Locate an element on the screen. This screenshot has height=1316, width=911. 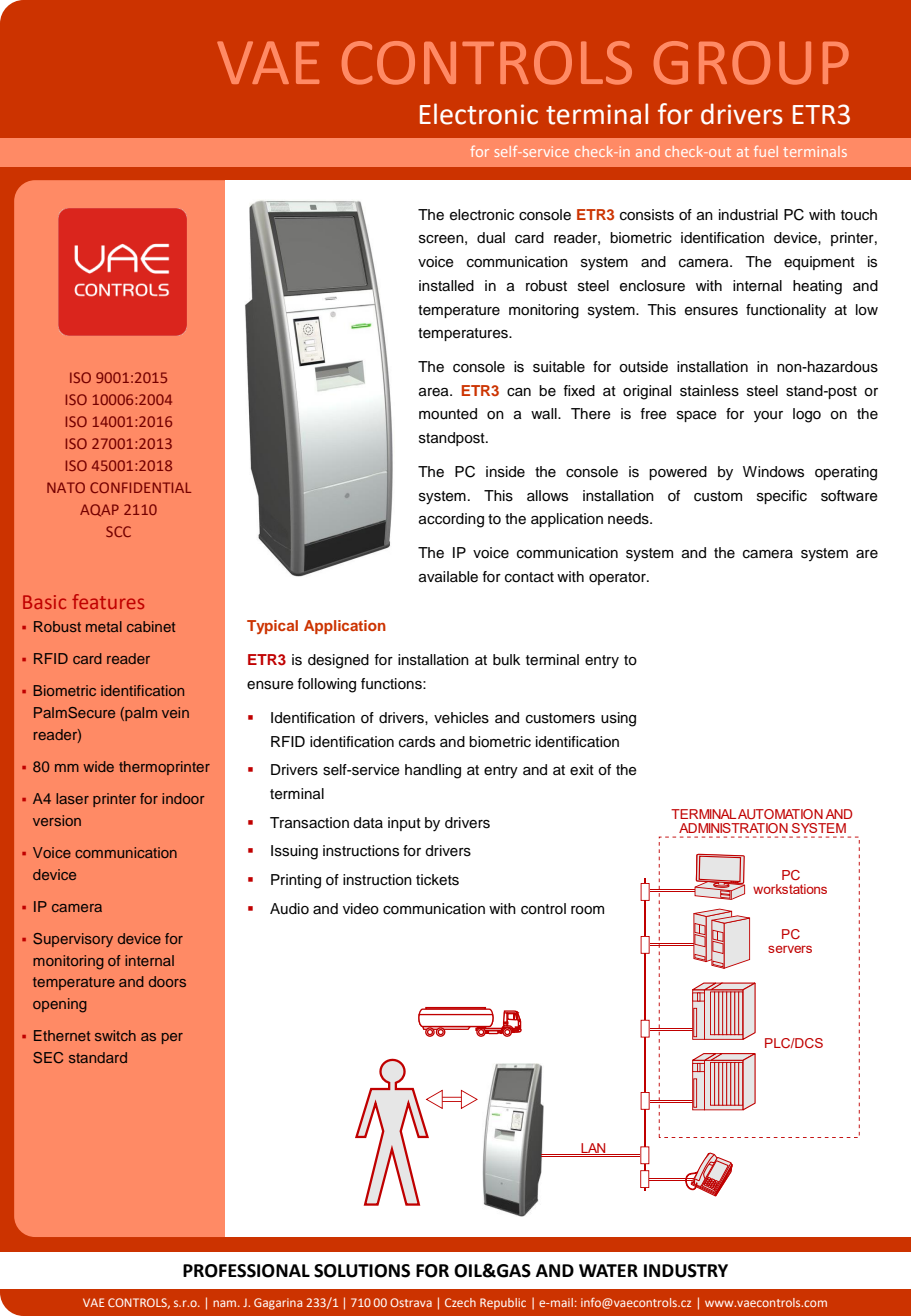
specific is located at coordinates (782, 497).
